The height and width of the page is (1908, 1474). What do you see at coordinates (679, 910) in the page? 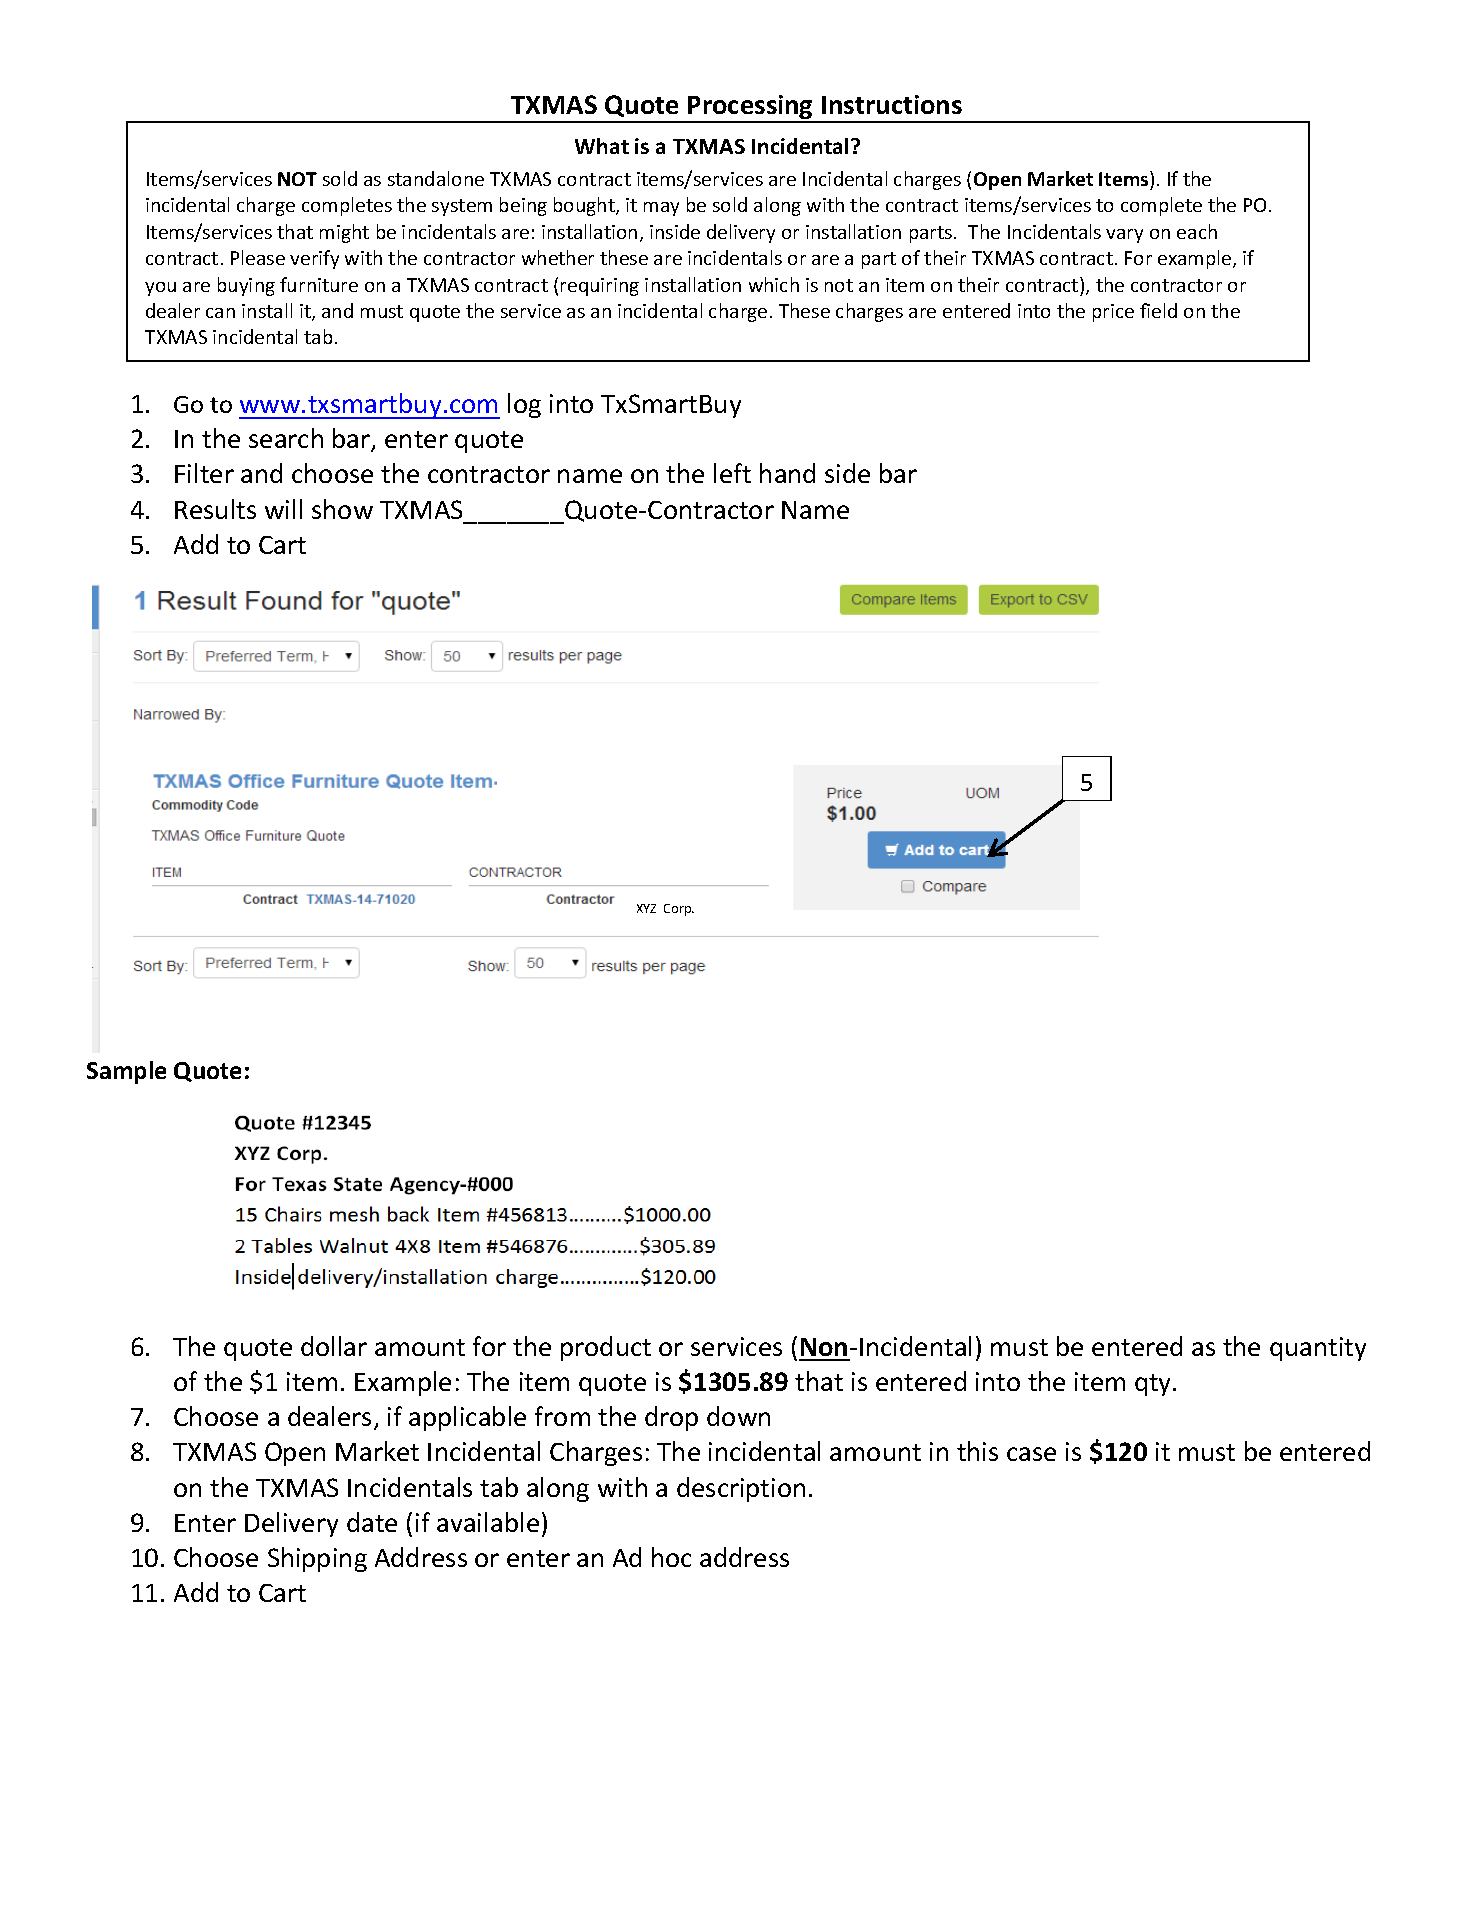
I see `Corp` at bounding box center [679, 910].
